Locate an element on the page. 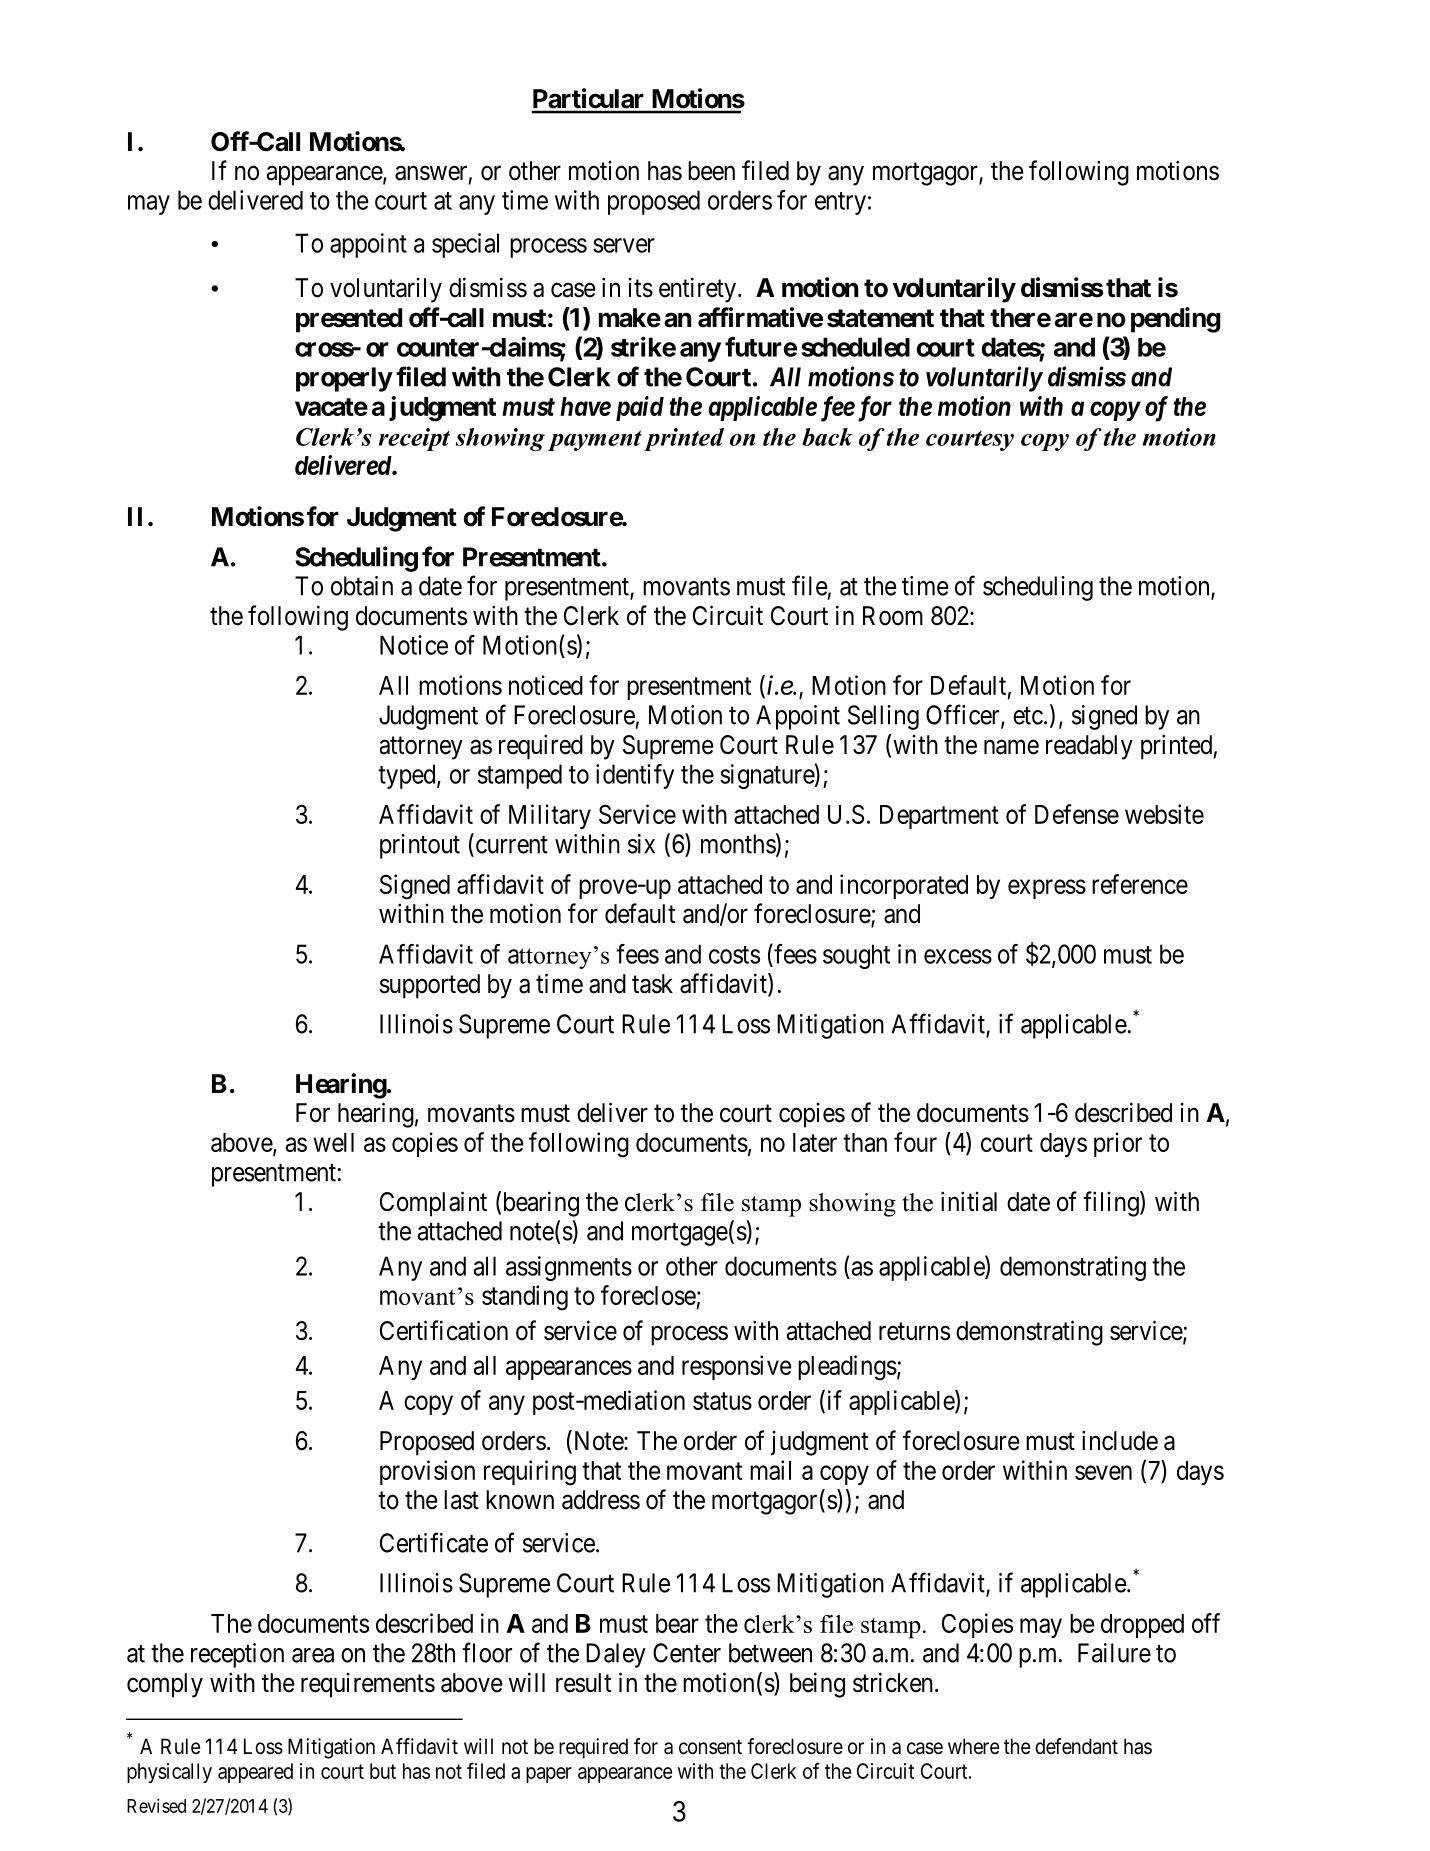 The height and width of the image is (1851, 1430). server is located at coordinates (624, 245).
